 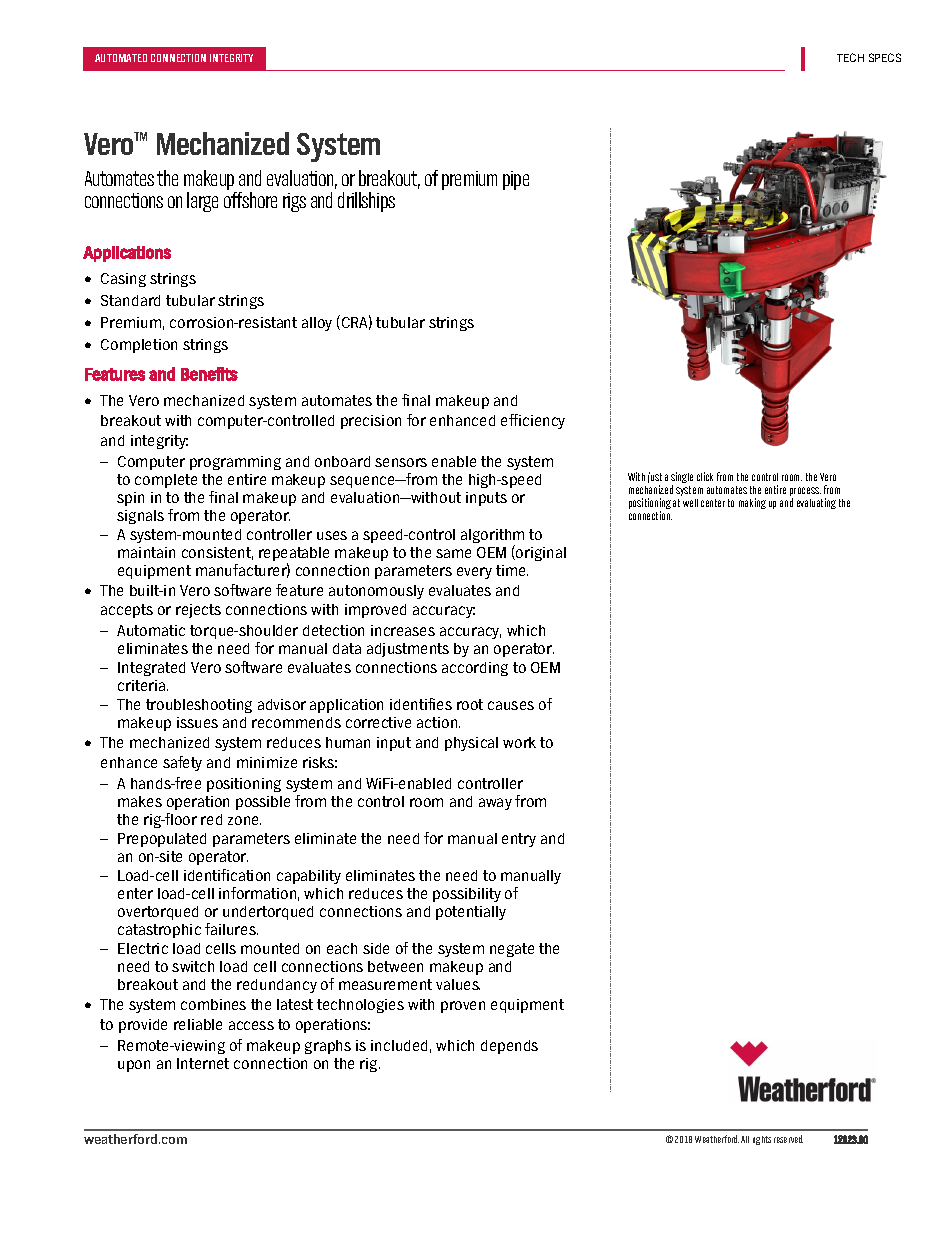 I want to click on Internet, so click(x=203, y=1063).
